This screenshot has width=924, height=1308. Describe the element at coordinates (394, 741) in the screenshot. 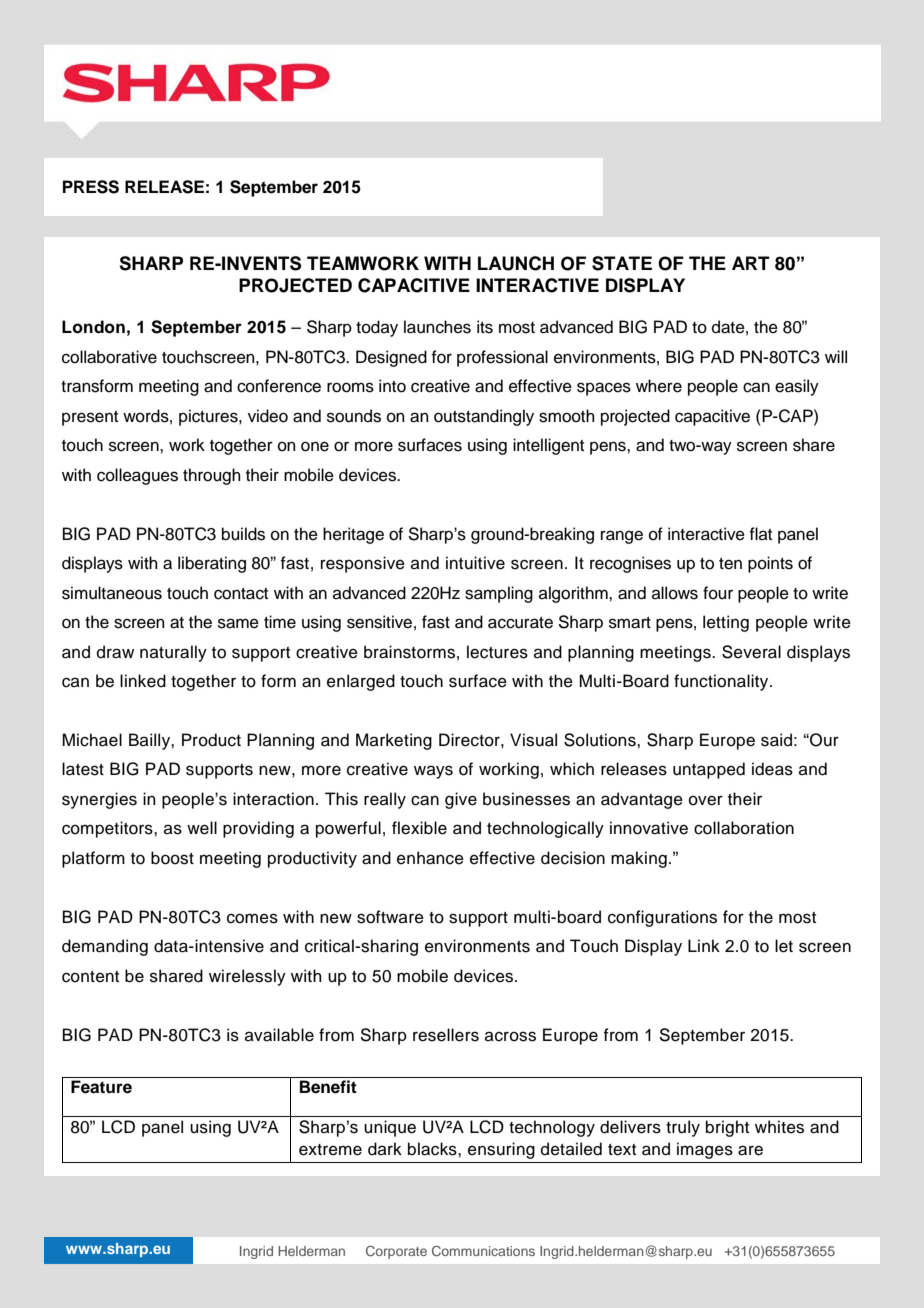

I see `Marketing` at that location.
